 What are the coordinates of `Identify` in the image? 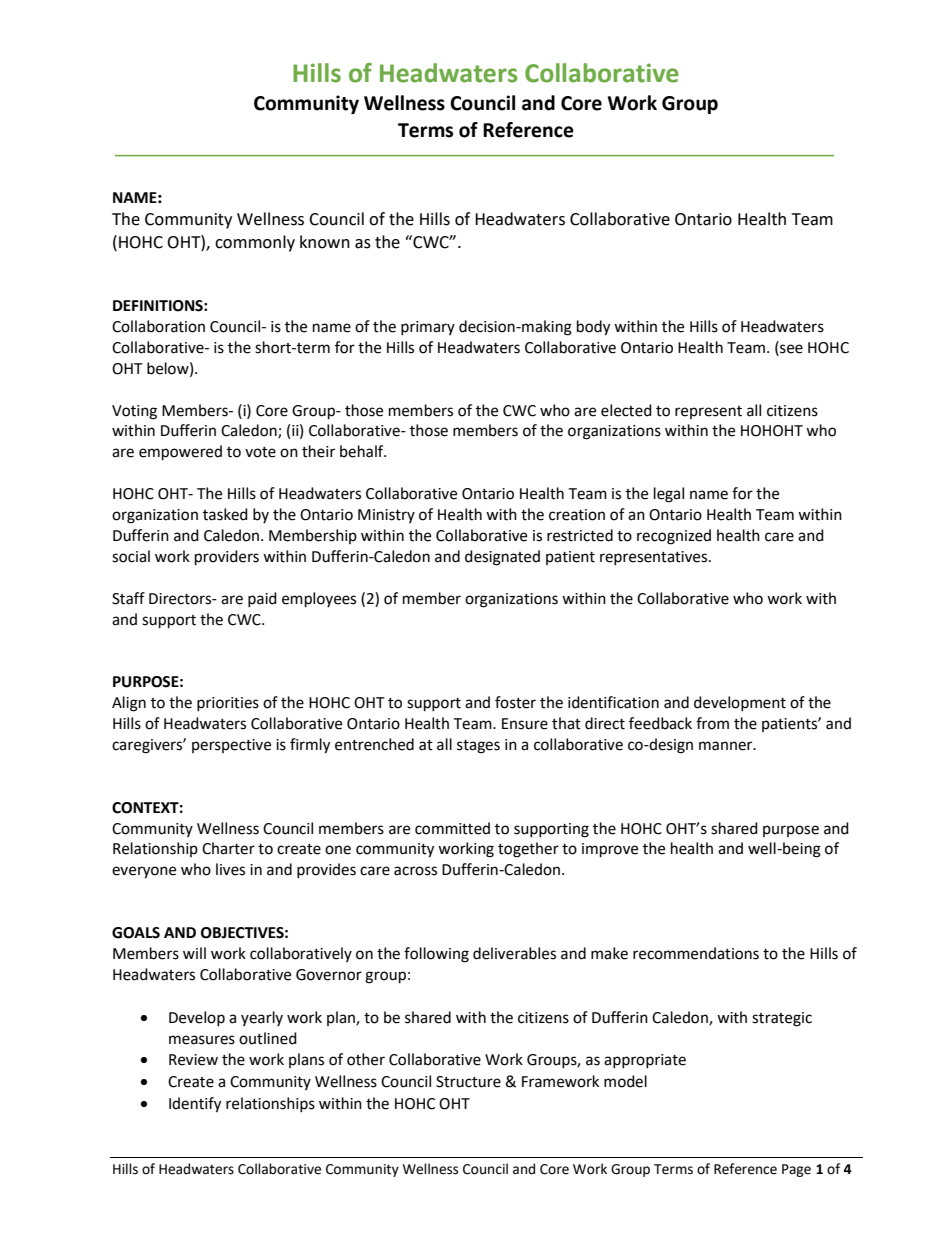 It's located at (195, 1105).
